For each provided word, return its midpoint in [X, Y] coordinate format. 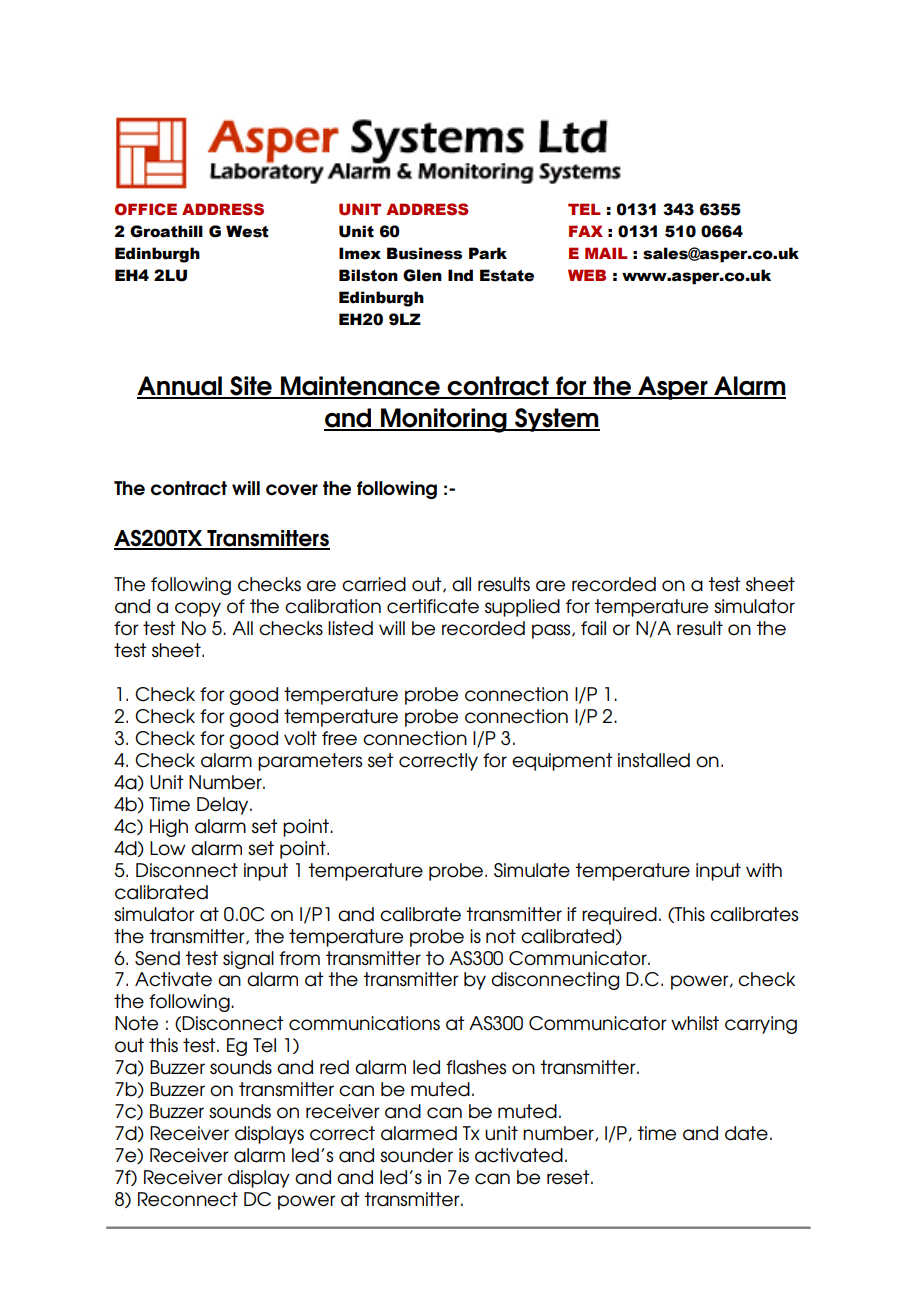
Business [424, 253]
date [746, 1133]
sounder [416, 1155]
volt [300, 738]
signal [248, 960]
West [247, 231]
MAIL [606, 253]
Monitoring [444, 420]
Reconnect [188, 1199]
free [339, 738]
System [556, 420]
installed [654, 760]
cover [292, 490]
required [619, 916]
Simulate [532, 870]
